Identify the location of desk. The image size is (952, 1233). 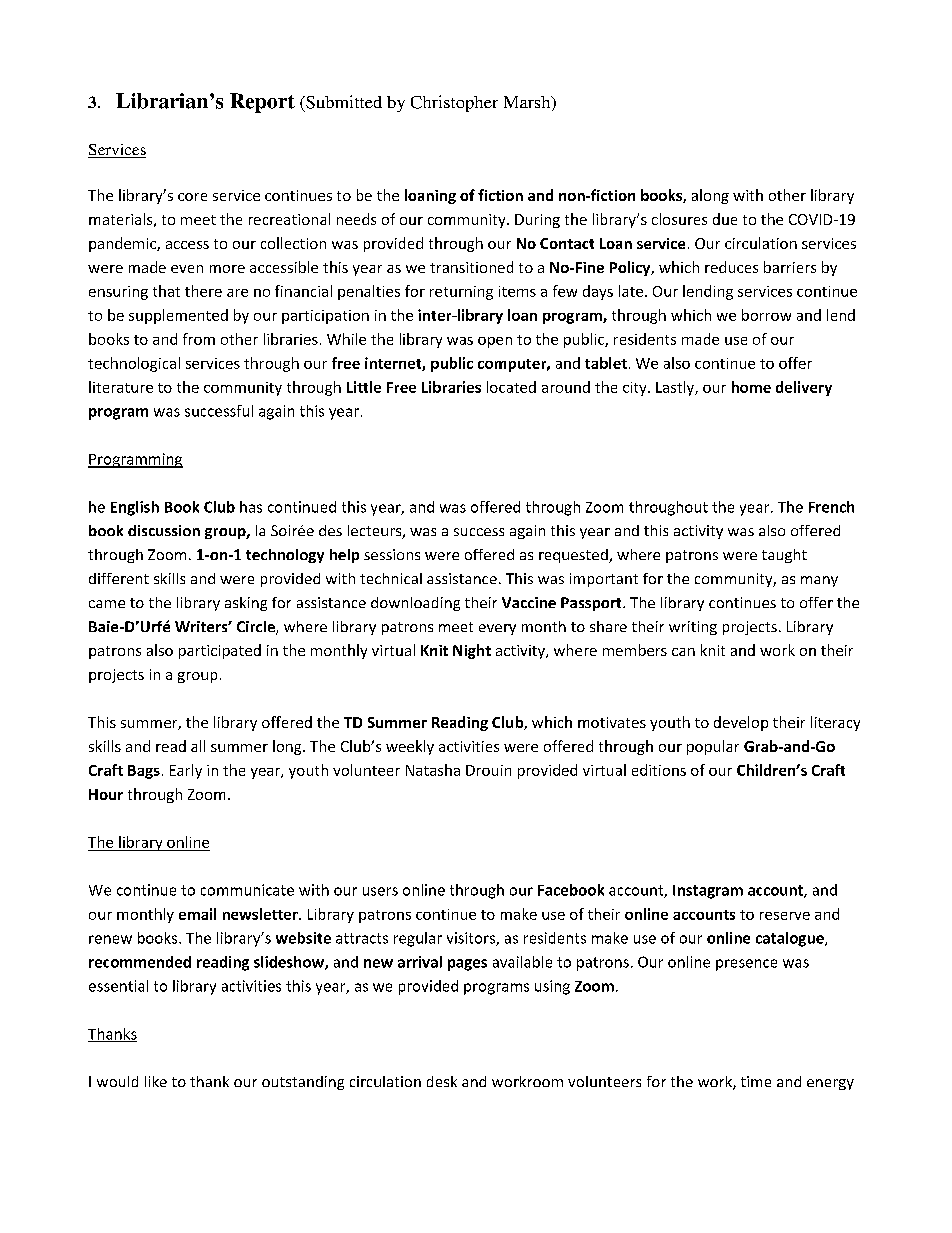
(442, 1081).
